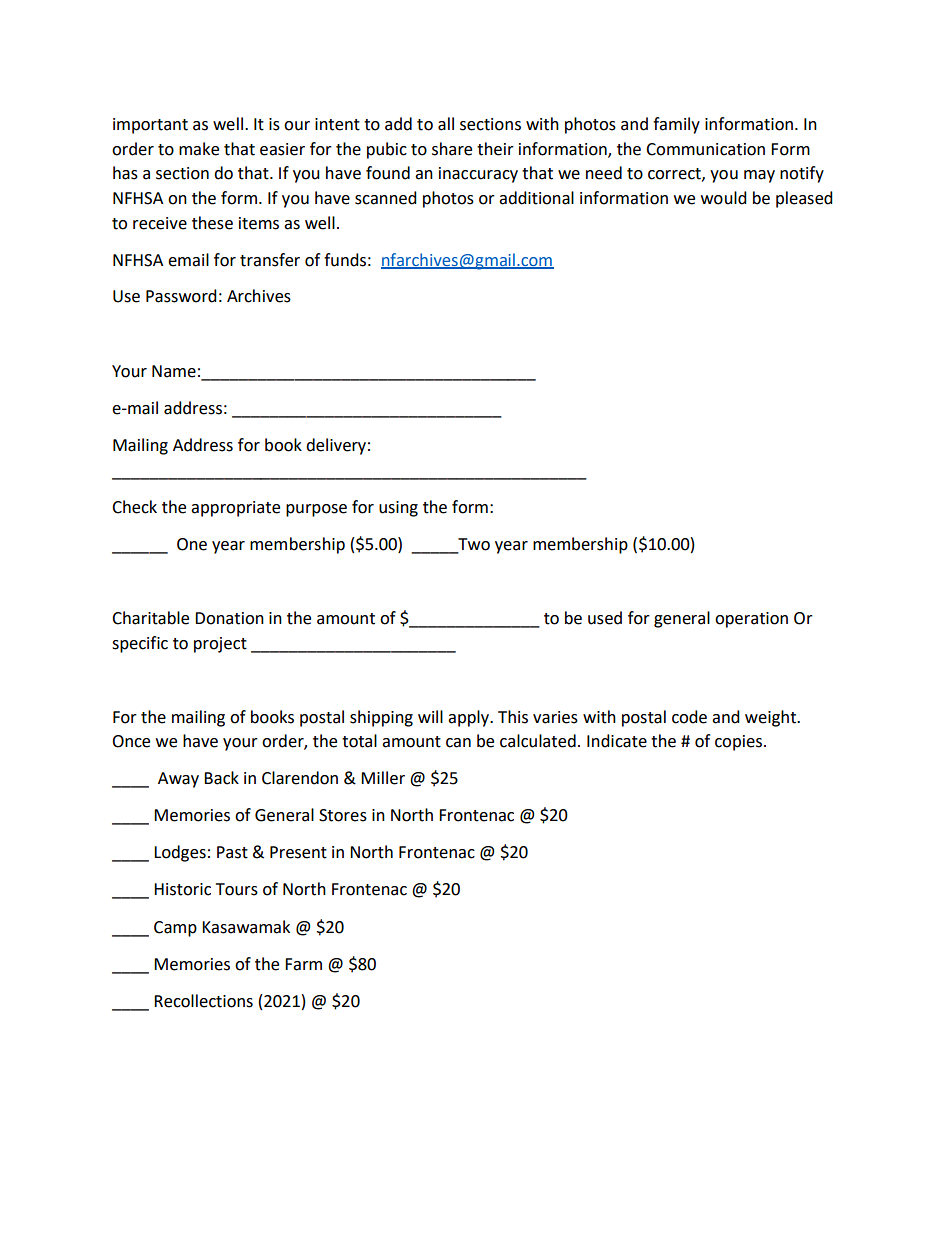  What do you see at coordinates (303, 964) in the screenshot?
I see `Farm` at bounding box center [303, 964].
